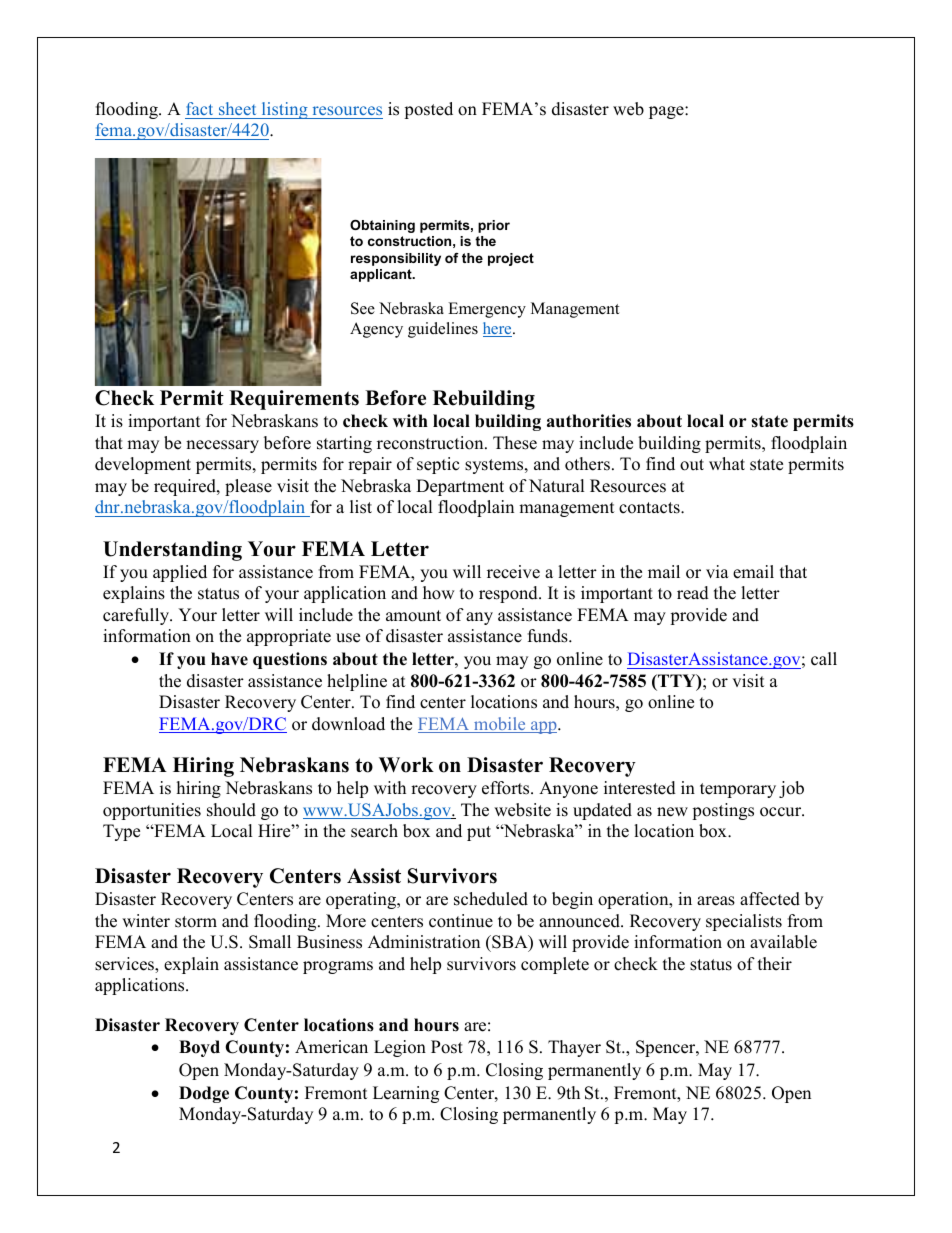  I want to click on fact, so click(199, 108).
